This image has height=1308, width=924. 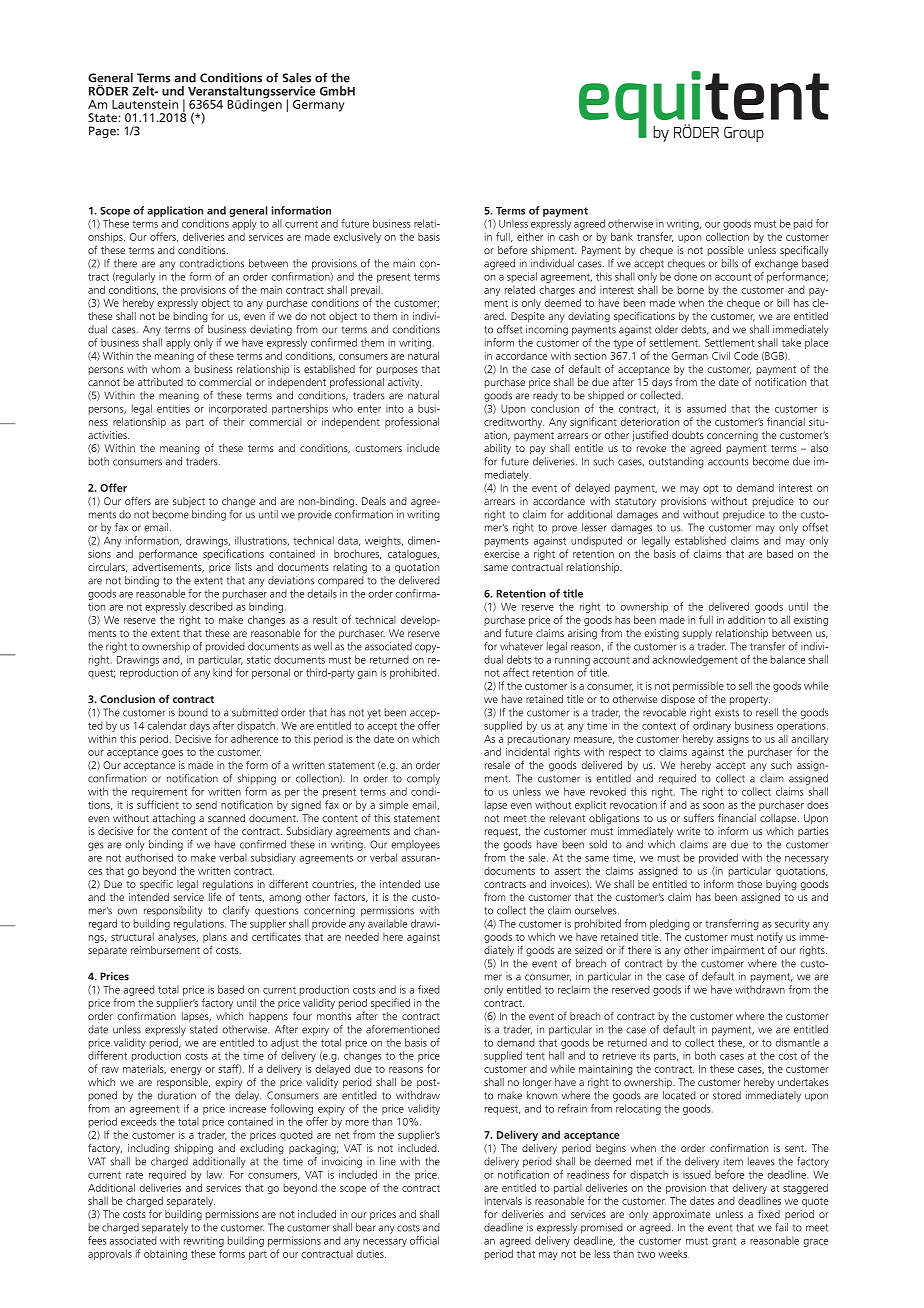 I want to click on analyses, so click(x=178, y=937).
